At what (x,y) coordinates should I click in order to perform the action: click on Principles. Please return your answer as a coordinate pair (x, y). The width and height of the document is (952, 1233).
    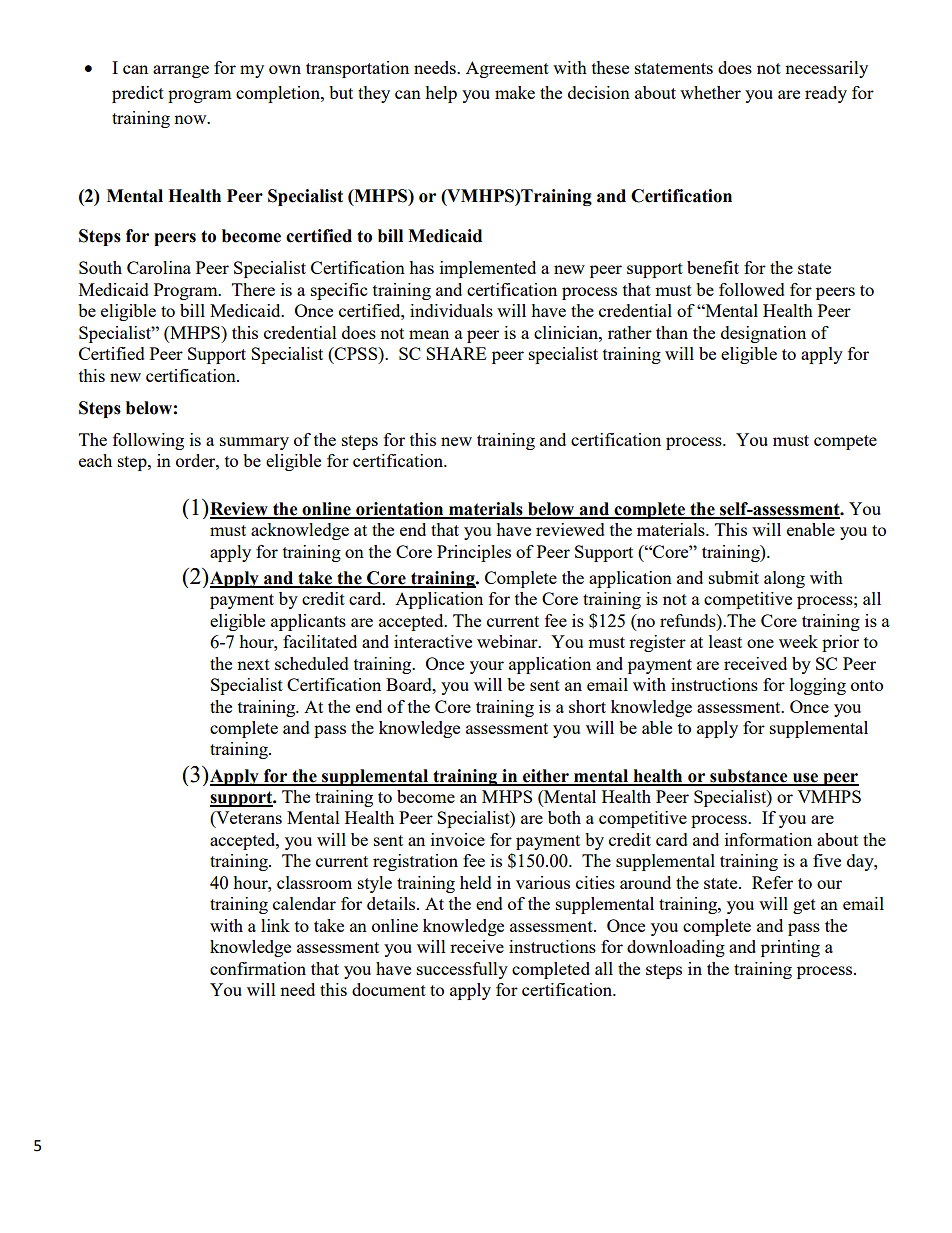
    Looking at the image, I should click on (474, 553).
